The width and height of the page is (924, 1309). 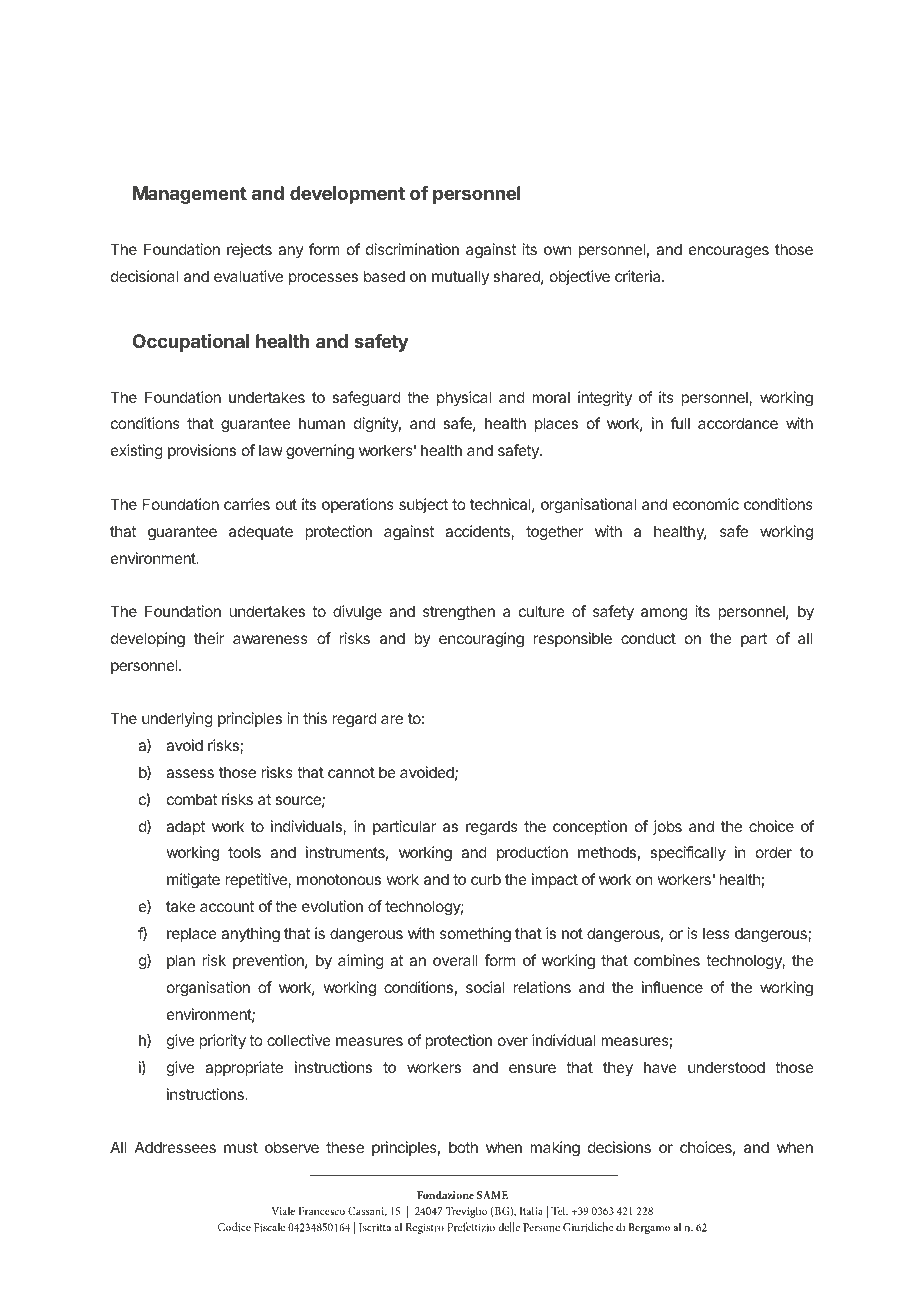 I want to click on adapt, so click(x=185, y=827).
